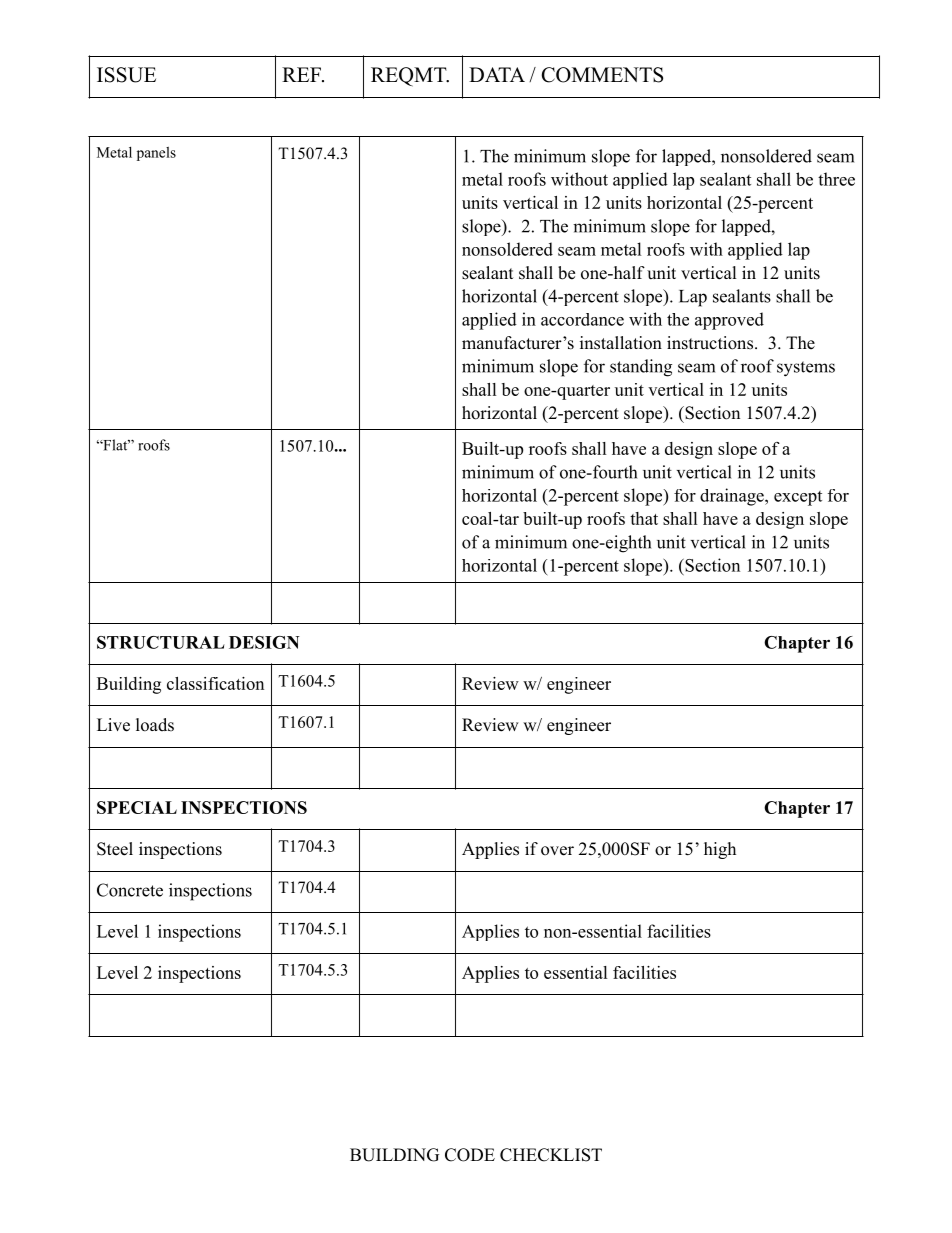  Describe the element at coordinates (733, 497) in the screenshot. I see `drainage` at that location.
